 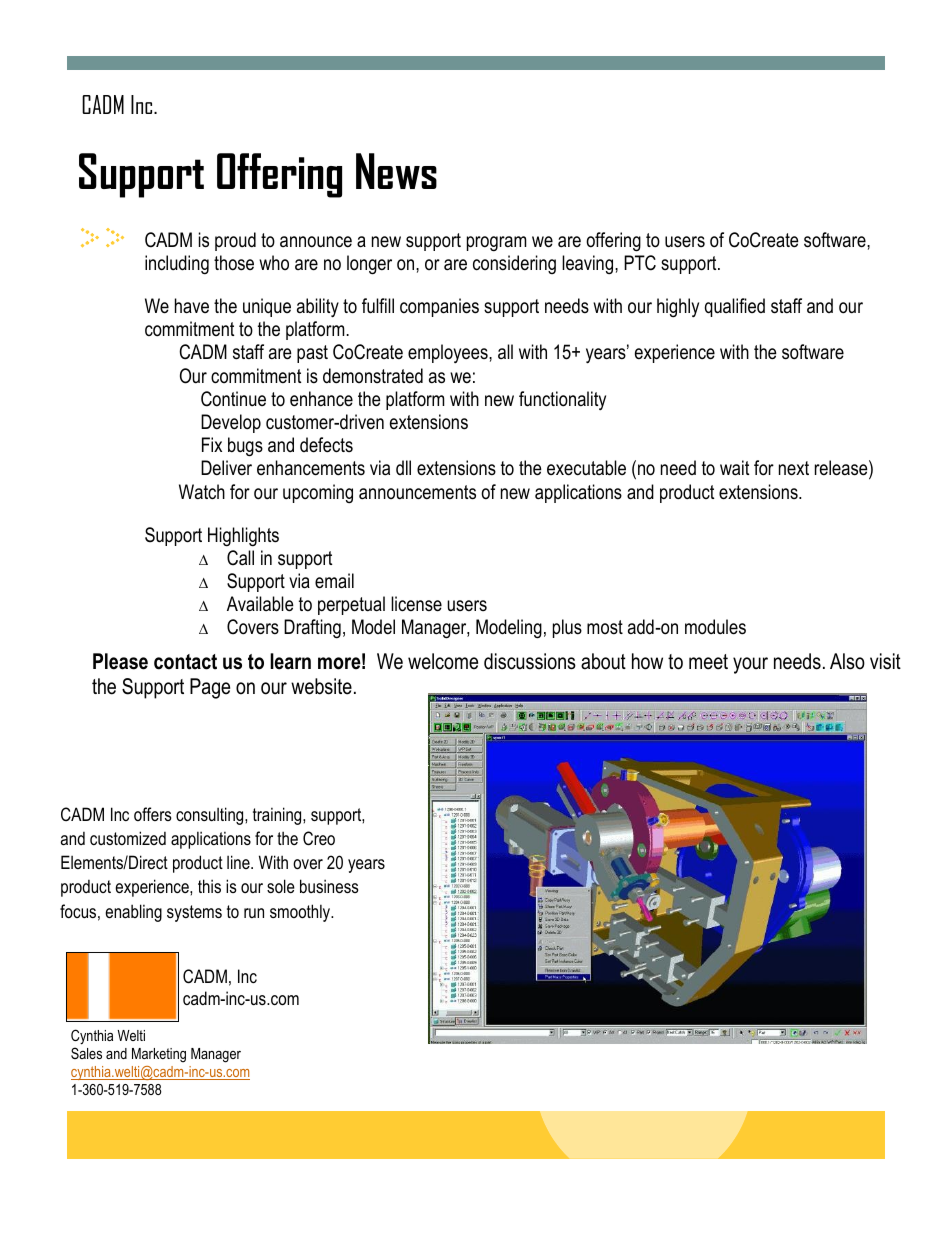 I want to click on business, so click(x=329, y=886).
